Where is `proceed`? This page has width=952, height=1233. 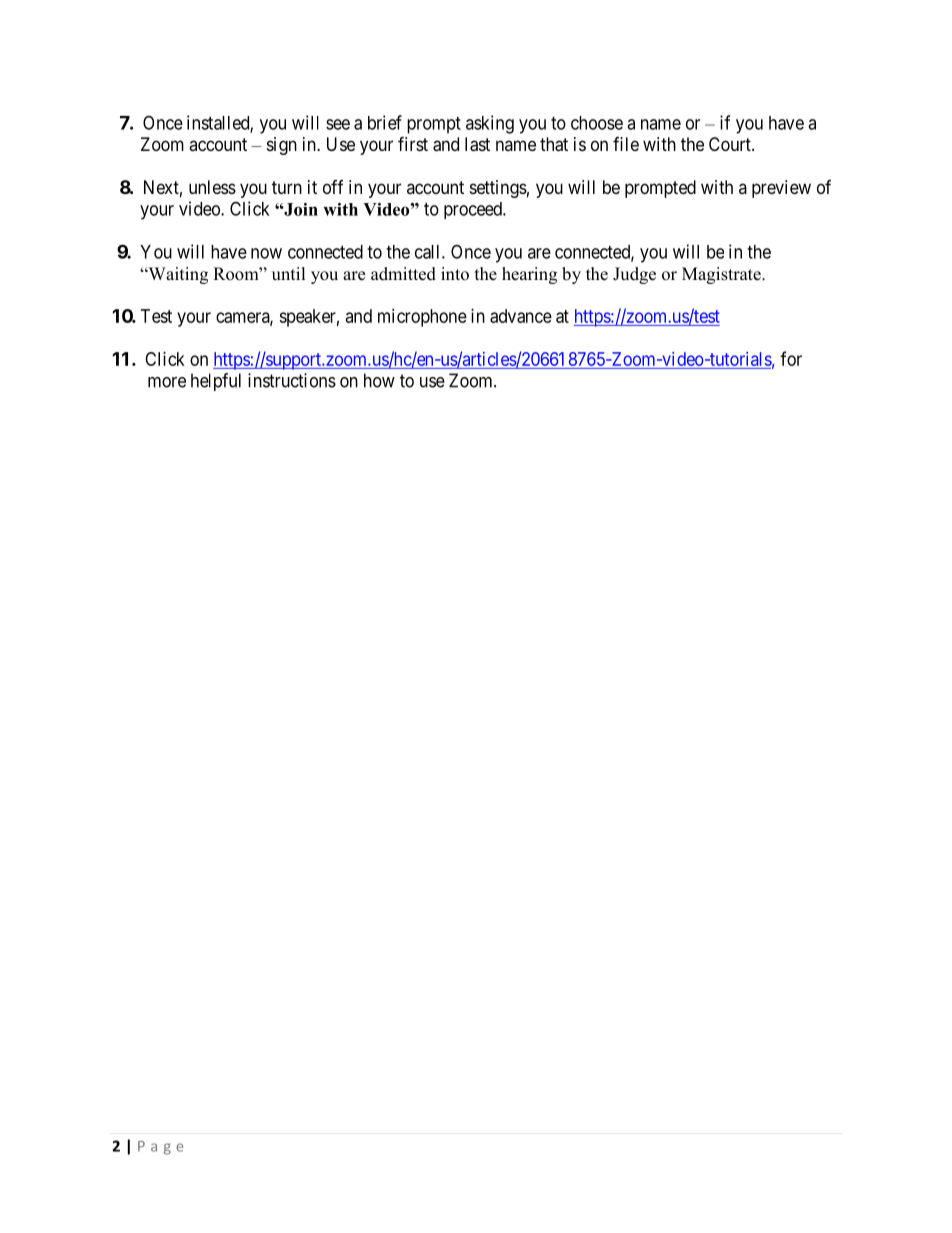 proceed is located at coordinates (474, 210).
